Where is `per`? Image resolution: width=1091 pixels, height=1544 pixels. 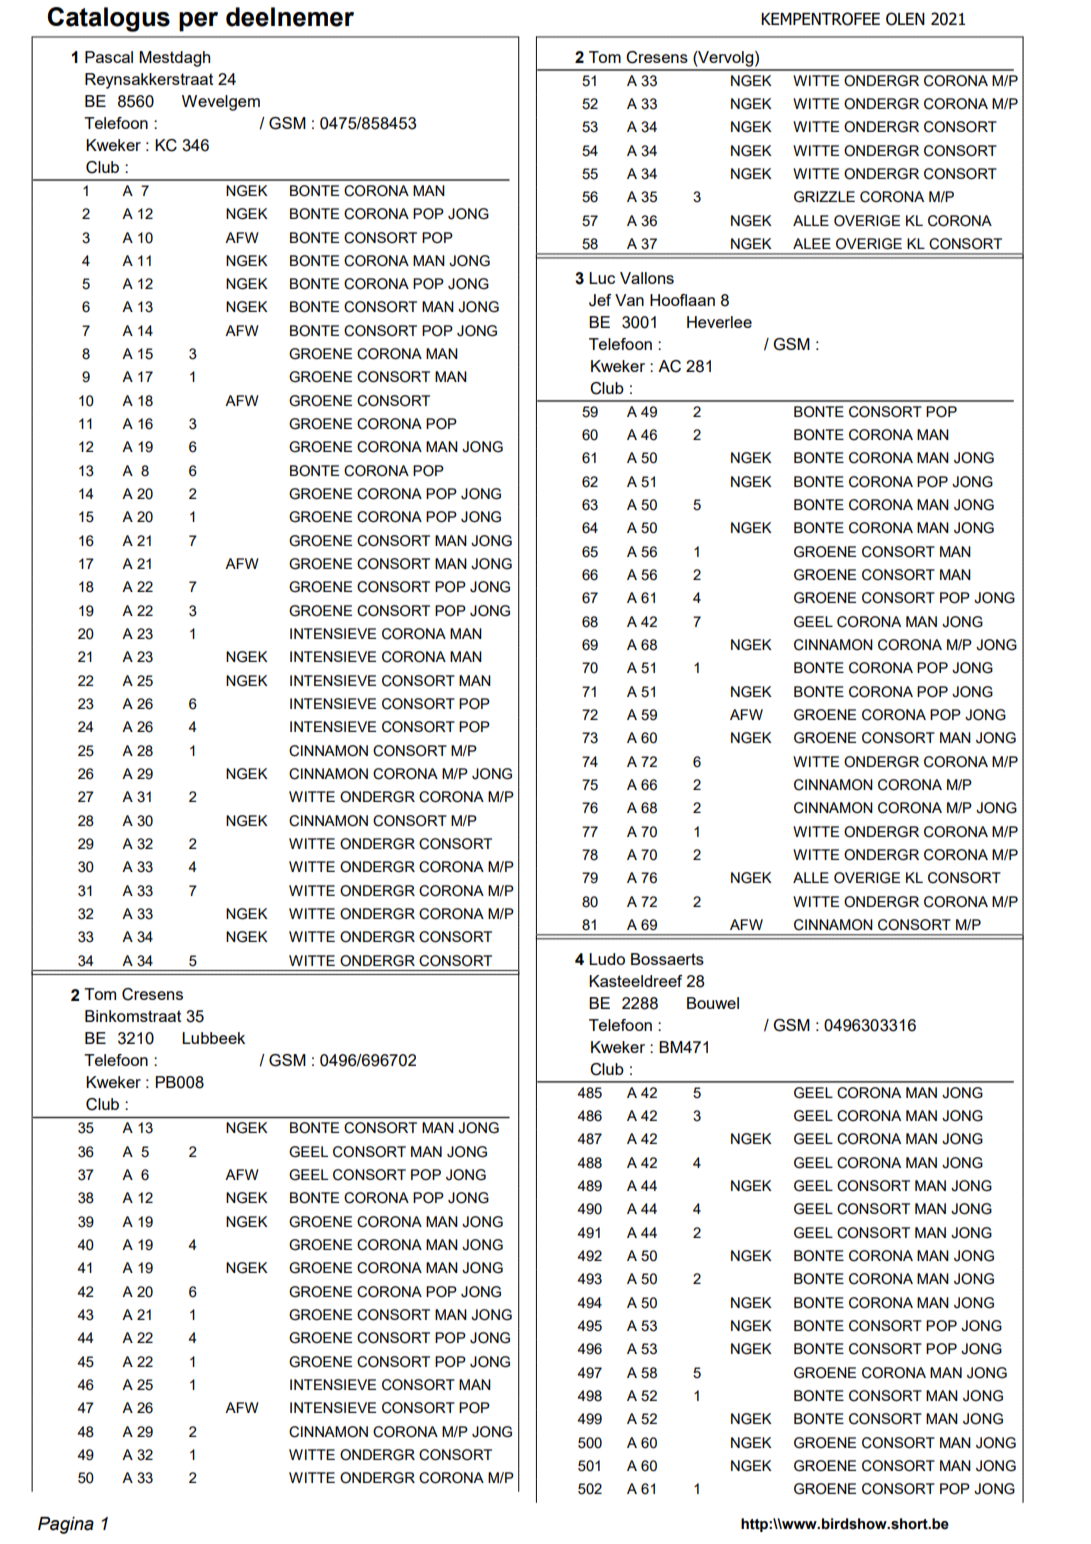
per is located at coordinates (198, 22).
